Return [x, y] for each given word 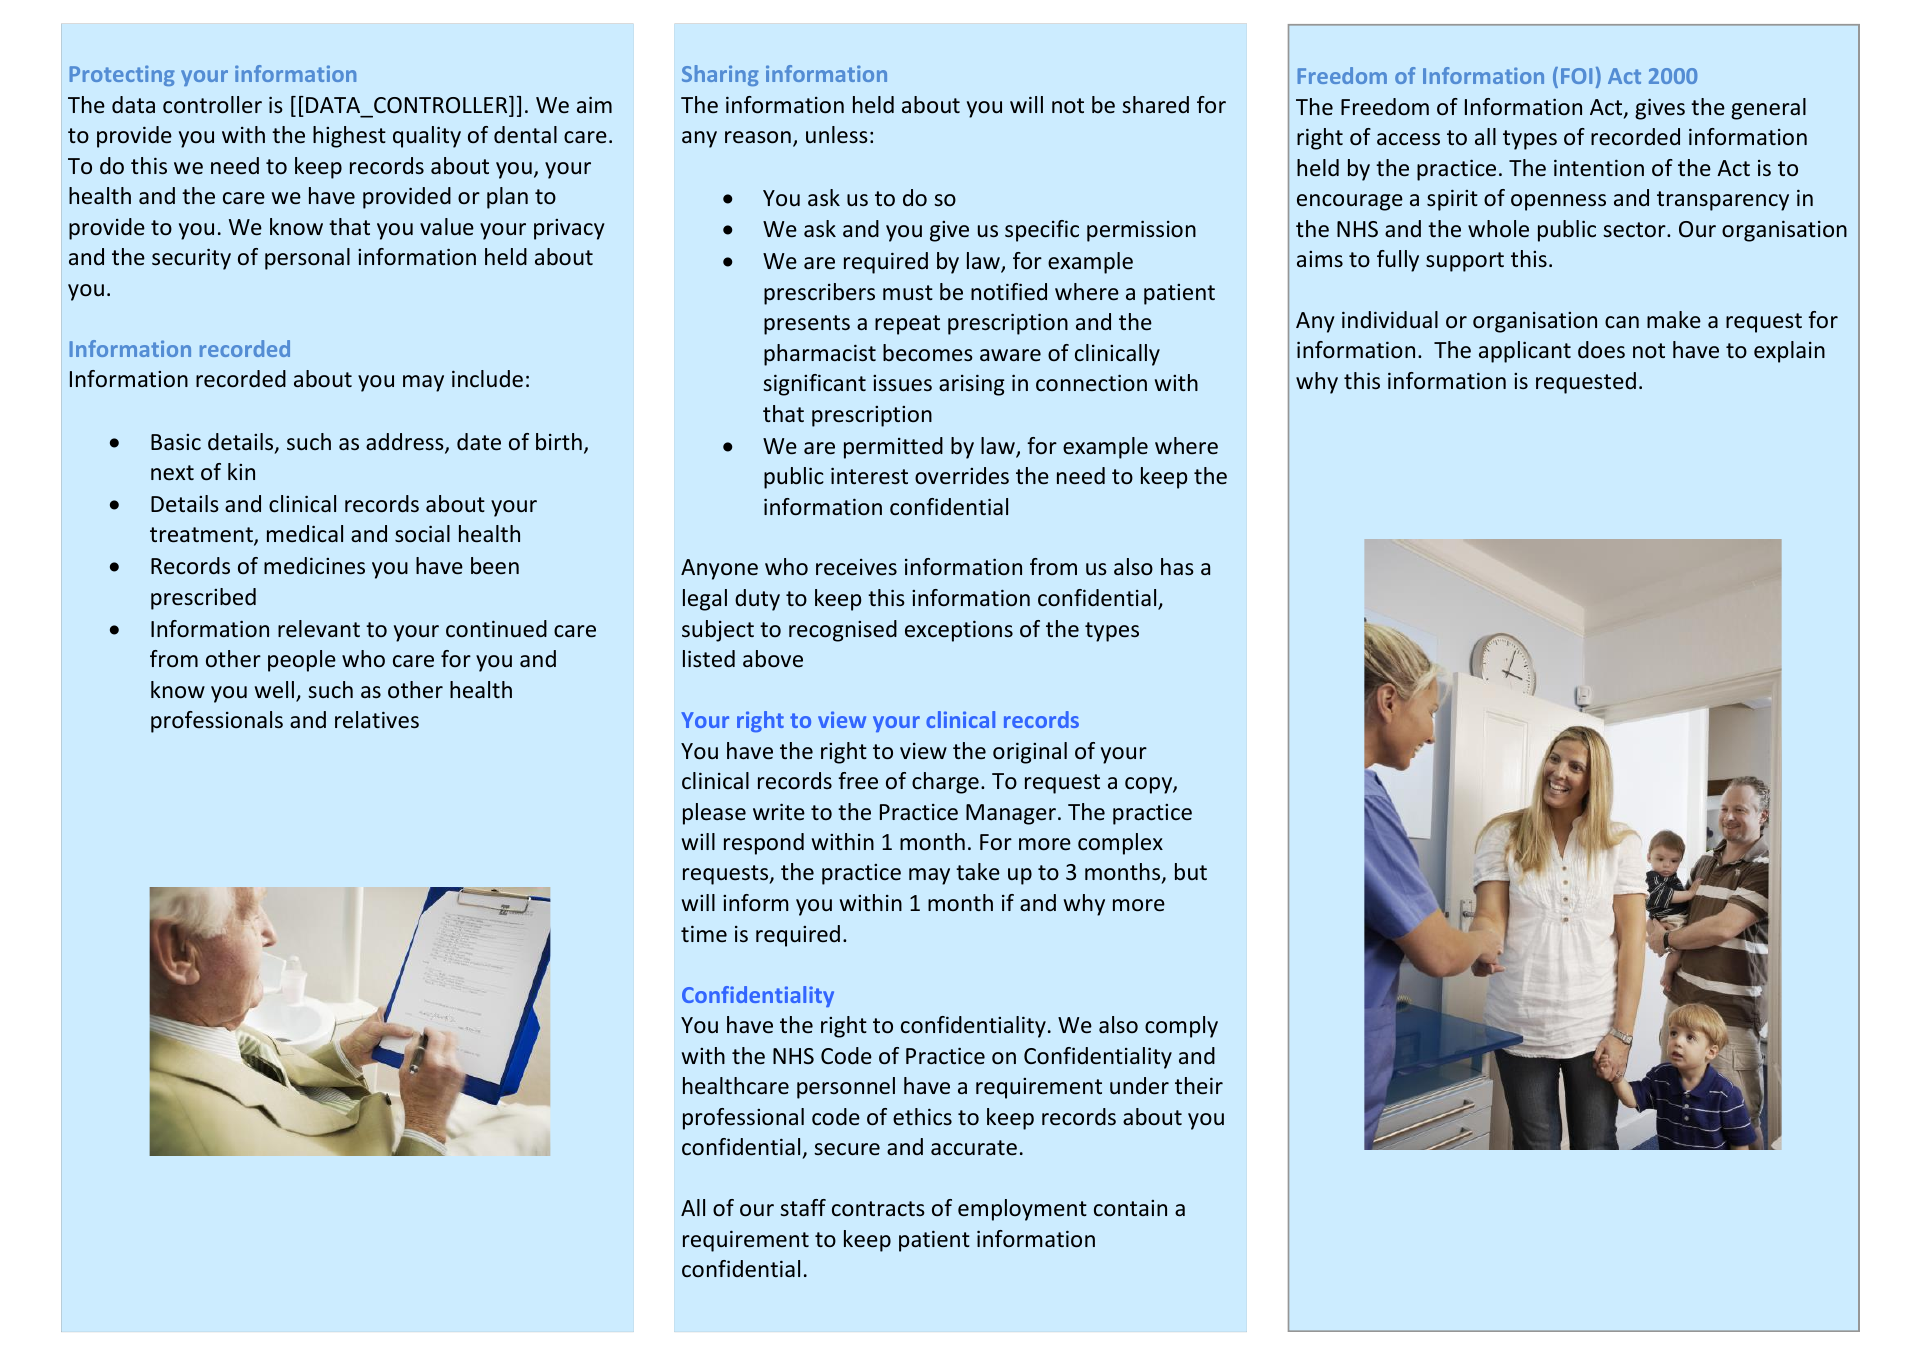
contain [1130, 1208]
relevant [319, 628]
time [704, 933]
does [1601, 350]
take [978, 872]
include [487, 378]
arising [972, 385]
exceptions [959, 631]
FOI [1576, 76]
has [1177, 566]
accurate [974, 1147]
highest [349, 137]
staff [803, 1207]
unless [837, 134]
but [1191, 871]
